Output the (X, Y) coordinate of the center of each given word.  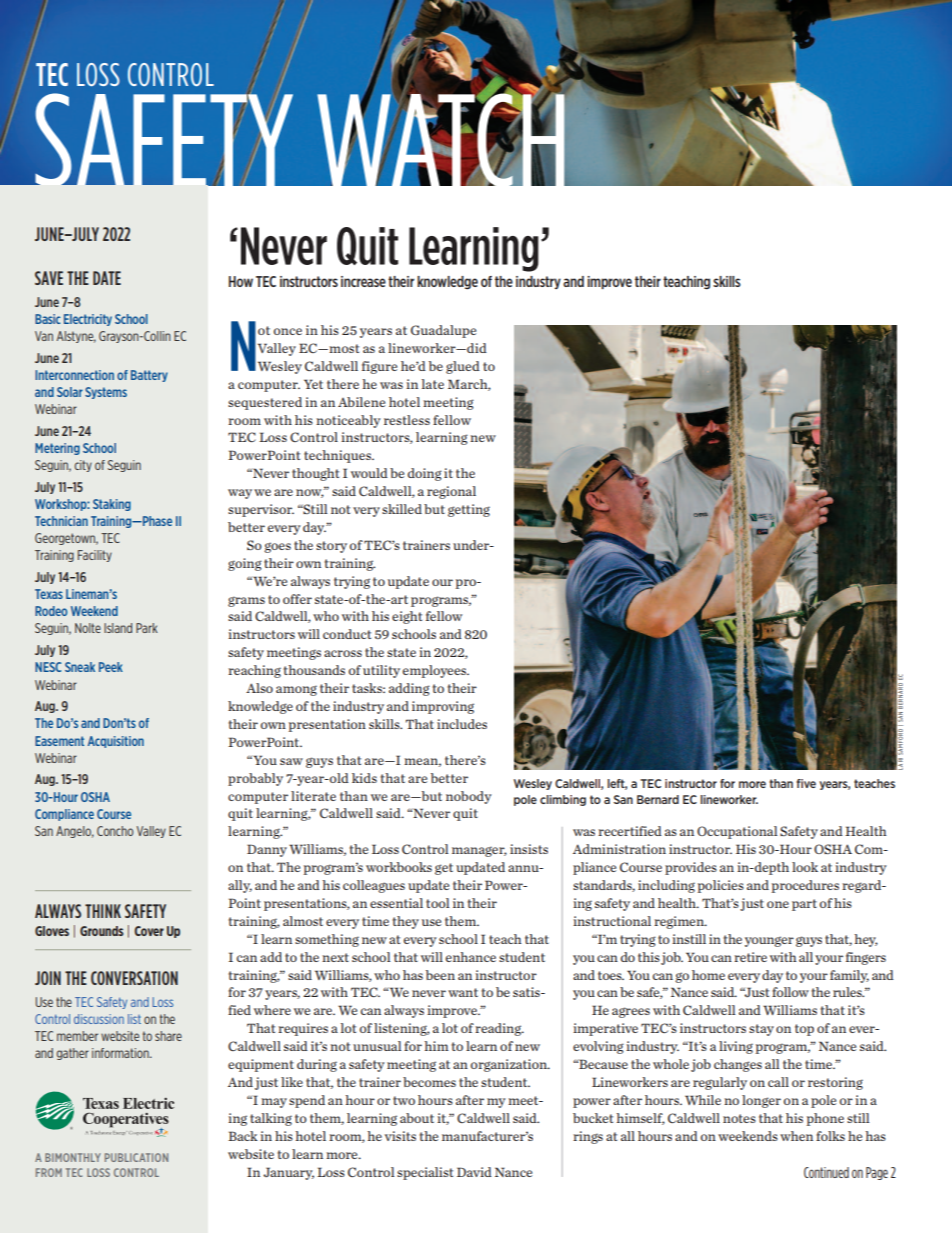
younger (769, 941)
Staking (112, 505)
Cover (149, 931)
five (806, 783)
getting (469, 510)
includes (462, 724)
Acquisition (116, 742)
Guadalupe (443, 331)
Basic (48, 319)
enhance (471, 957)
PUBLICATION (136, 1157)
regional (451, 492)
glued (463, 367)
